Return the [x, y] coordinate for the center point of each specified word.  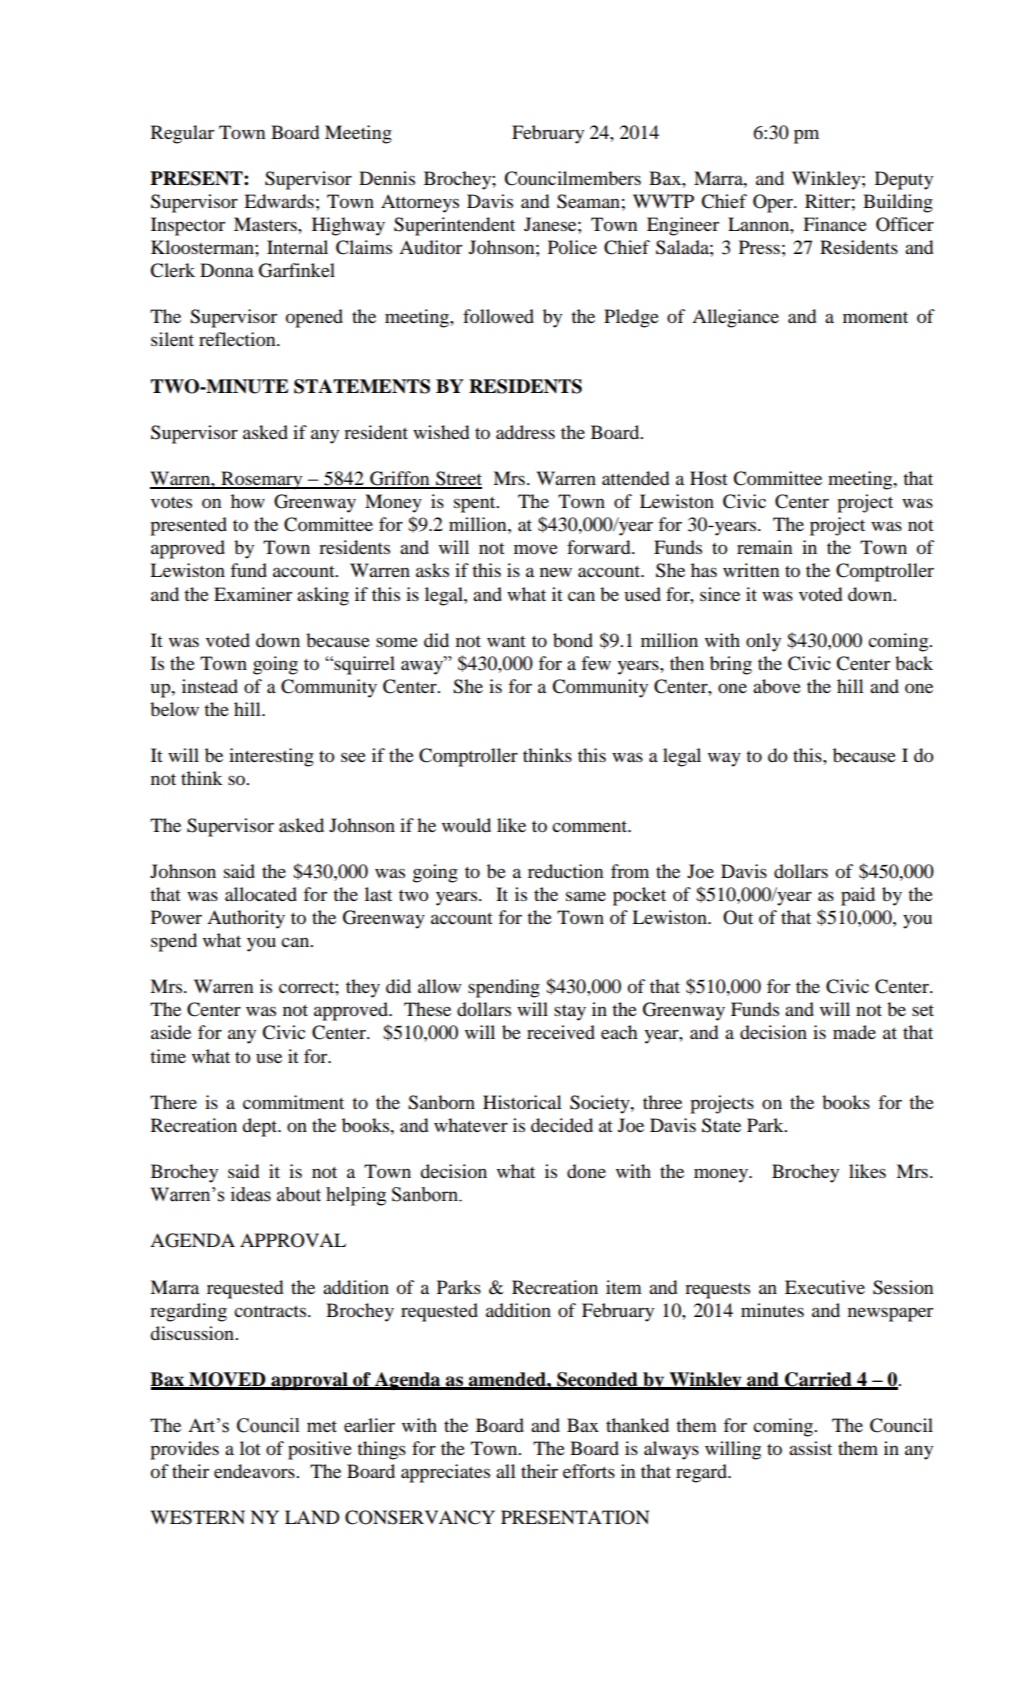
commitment [293, 1102]
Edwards [279, 201]
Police [572, 247]
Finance [835, 224]
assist [810, 1448]
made [854, 1032]
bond [573, 640]
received [561, 1032]
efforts [589, 1471]
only [763, 642]
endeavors [255, 1471]
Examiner [253, 594]
